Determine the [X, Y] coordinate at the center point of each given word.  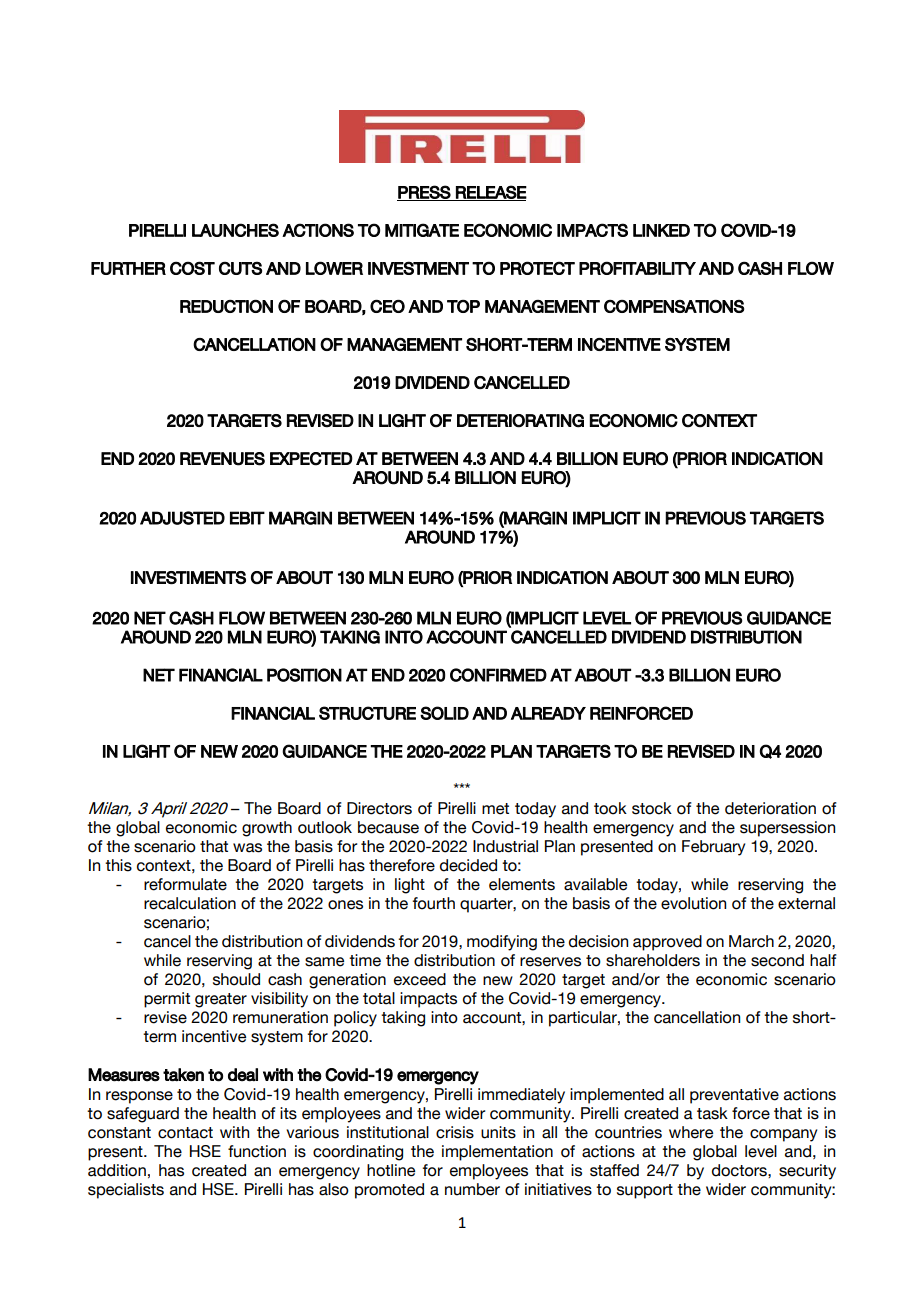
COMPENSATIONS [674, 306]
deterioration [770, 808]
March [751, 941]
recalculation [190, 903]
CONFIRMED [498, 675]
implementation [497, 1153]
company [783, 1135]
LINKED [661, 230]
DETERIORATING [520, 421]
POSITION [304, 675]
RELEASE [490, 193]
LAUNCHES [235, 230]
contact [185, 1133]
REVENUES [222, 459]
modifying [502, 943]
